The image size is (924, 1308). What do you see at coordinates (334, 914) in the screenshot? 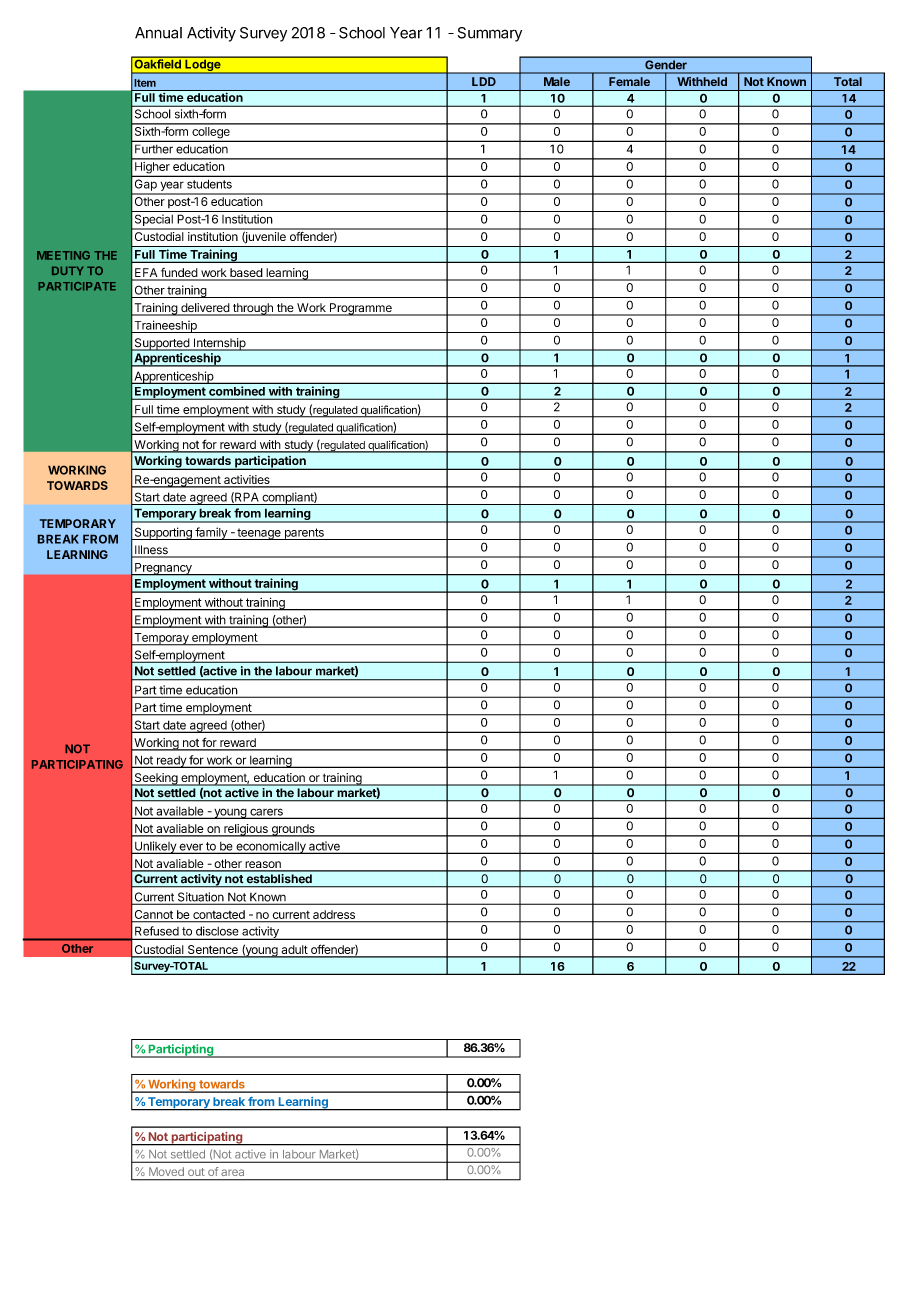
I see `address` at bounding box center [334, 914].
